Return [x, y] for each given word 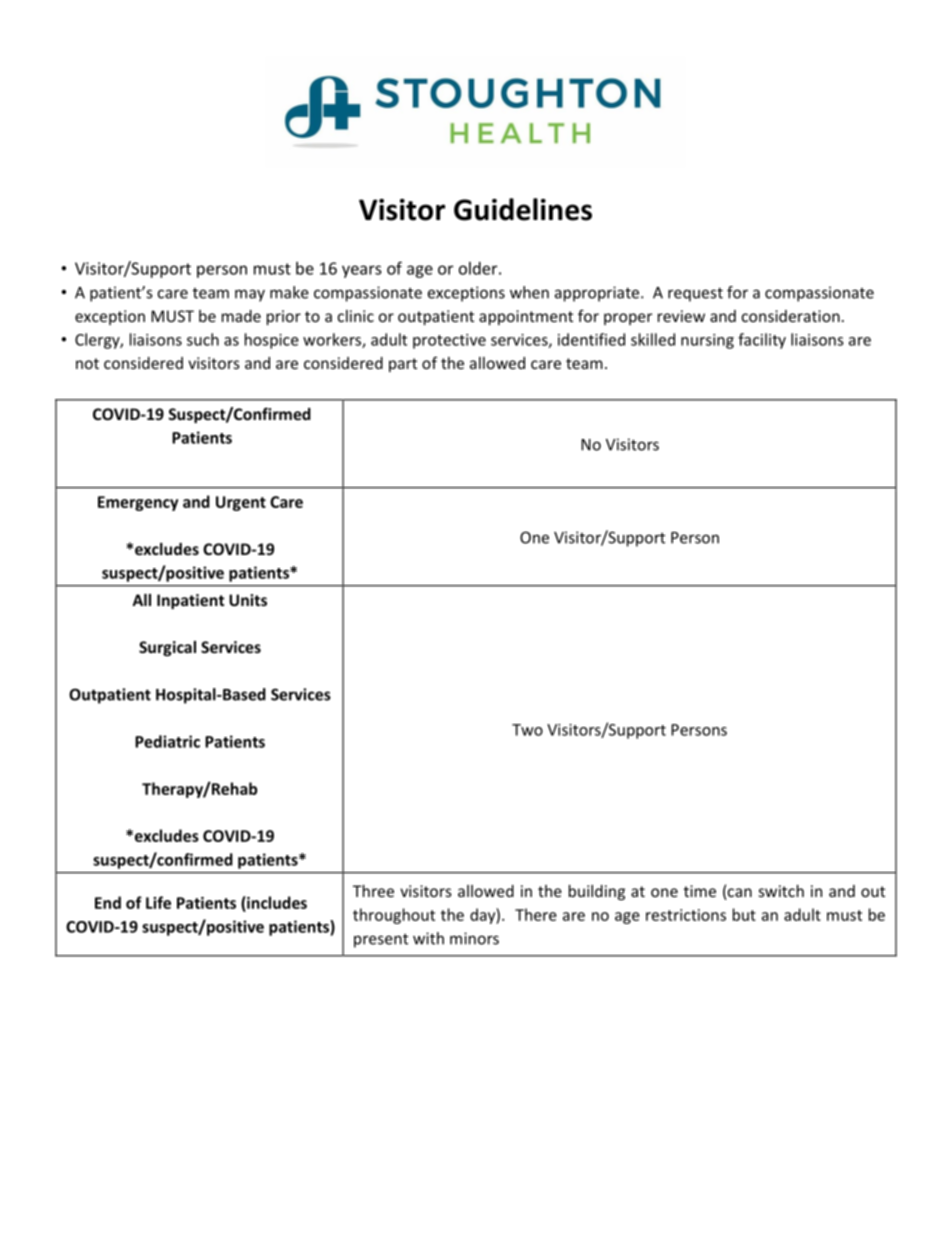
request [695, 294]
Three [373, 891]
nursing [707, 341]
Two [527, 730]
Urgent [241, 503]
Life [158, 902]
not [87, 363]
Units [248, 600]
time [700, 891]
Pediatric [167, 741]
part [403, 365]
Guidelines [523, 209]
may [250, 295]
